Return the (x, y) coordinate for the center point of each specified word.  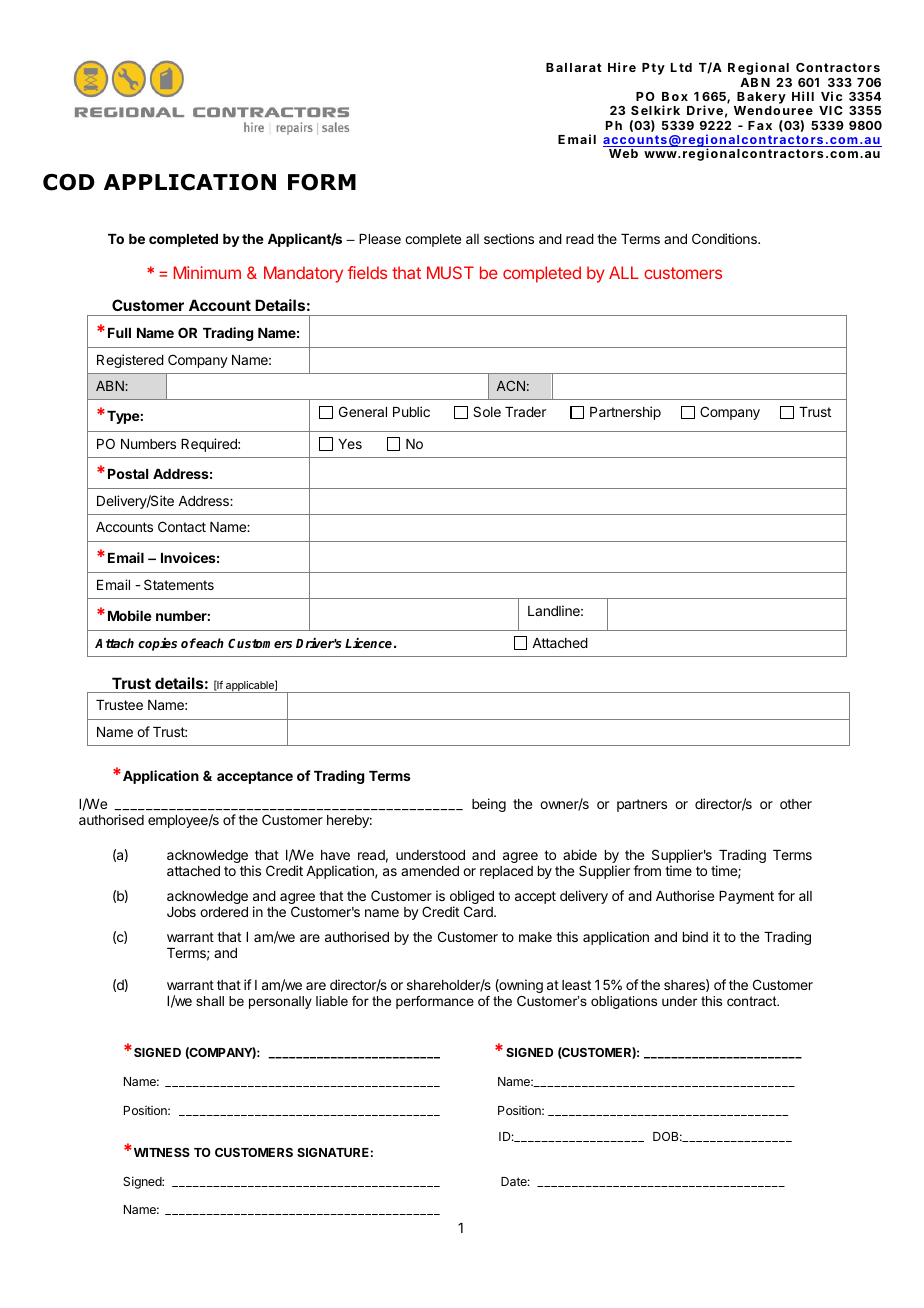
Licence (370, 643)
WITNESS (160, 1152)
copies (157, 644)
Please (380, 239)
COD (69, 182)
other (796, 804)
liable (332, 1001)
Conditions (725, 238)
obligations (624, 1002)
